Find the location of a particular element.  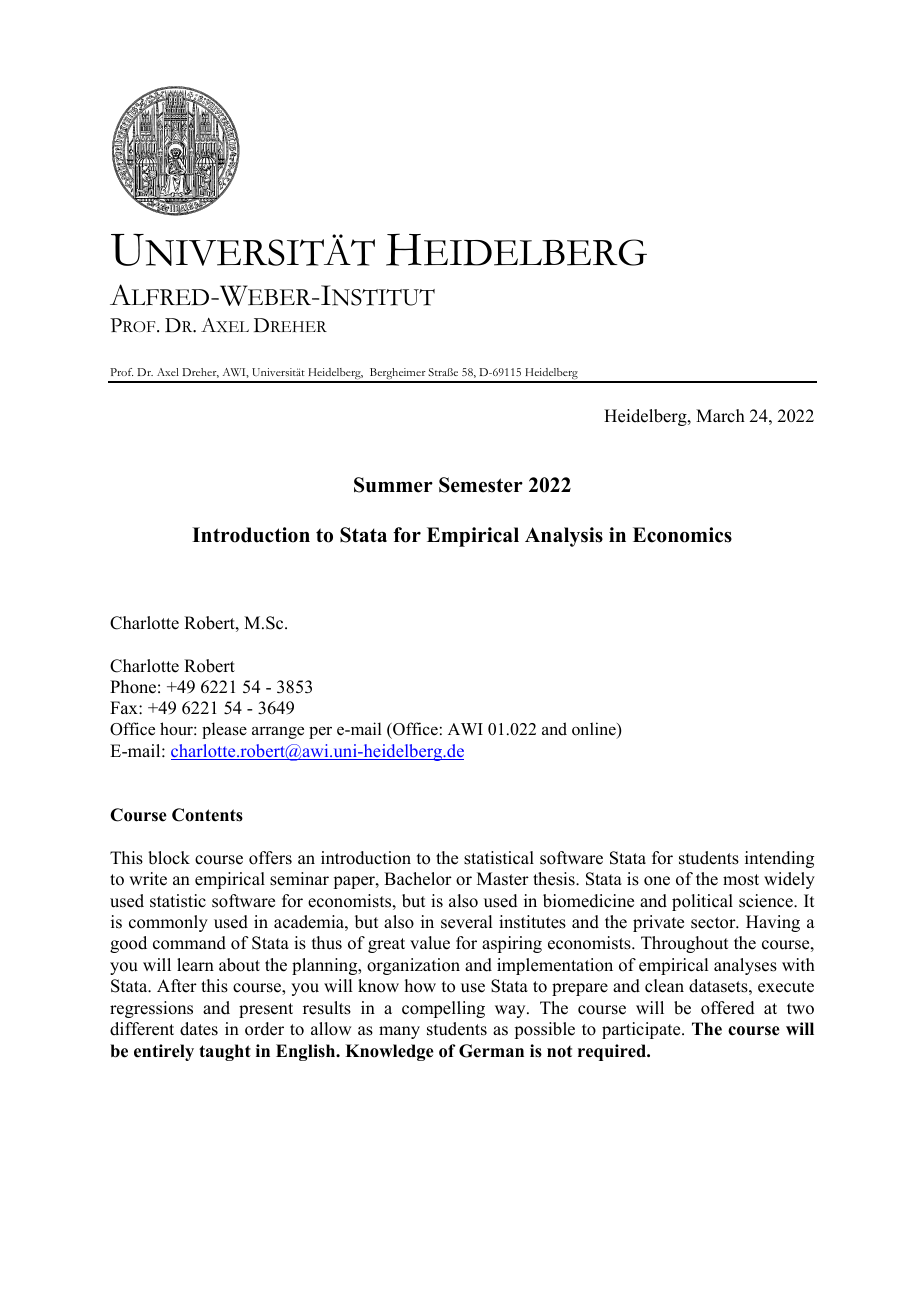

German is located at coordinates (491, 1051).
